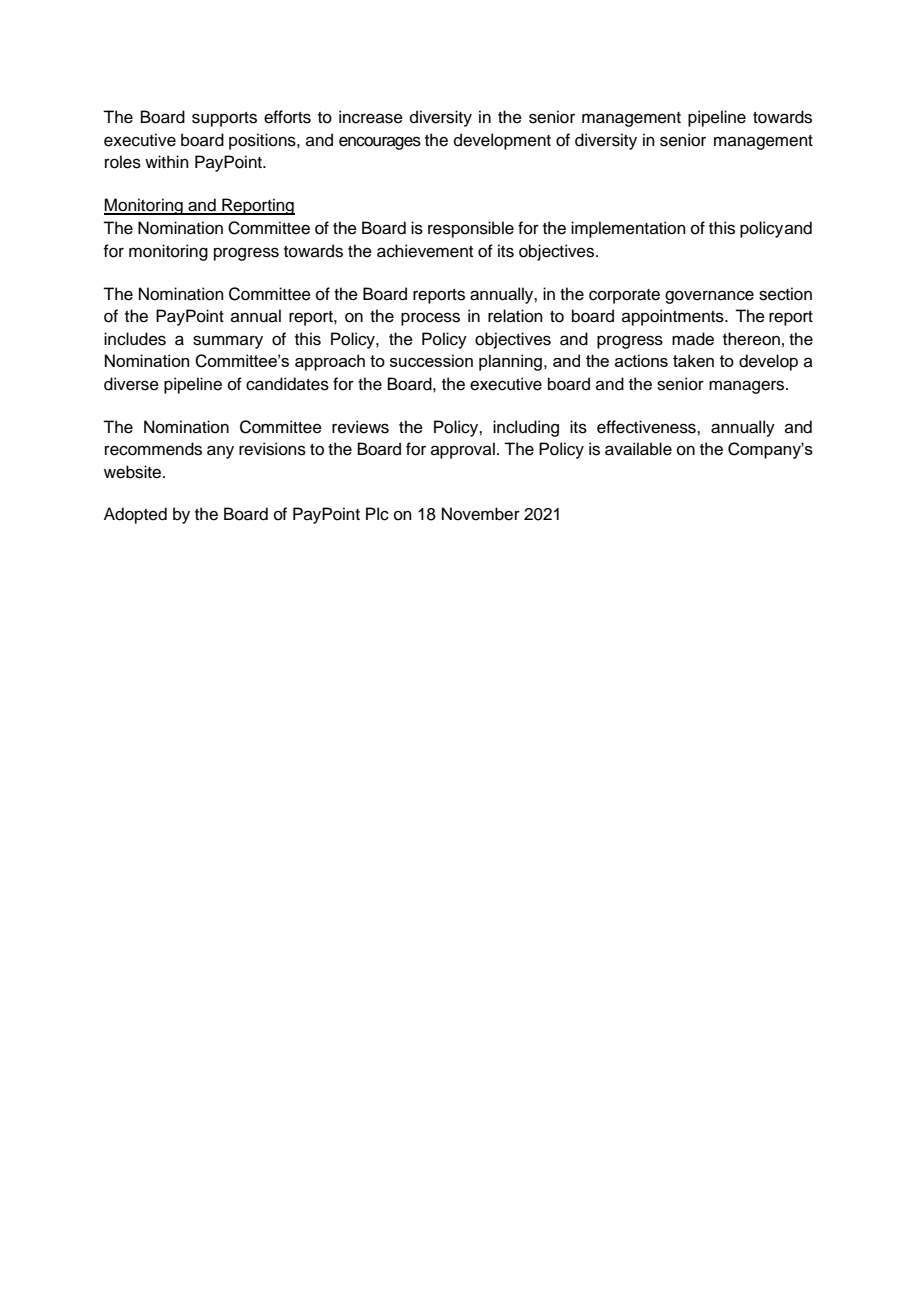 The width and height of the page is (924, 1307). Describe the element at coordinates (228, 342) in the page. I see `summary` at that location.
